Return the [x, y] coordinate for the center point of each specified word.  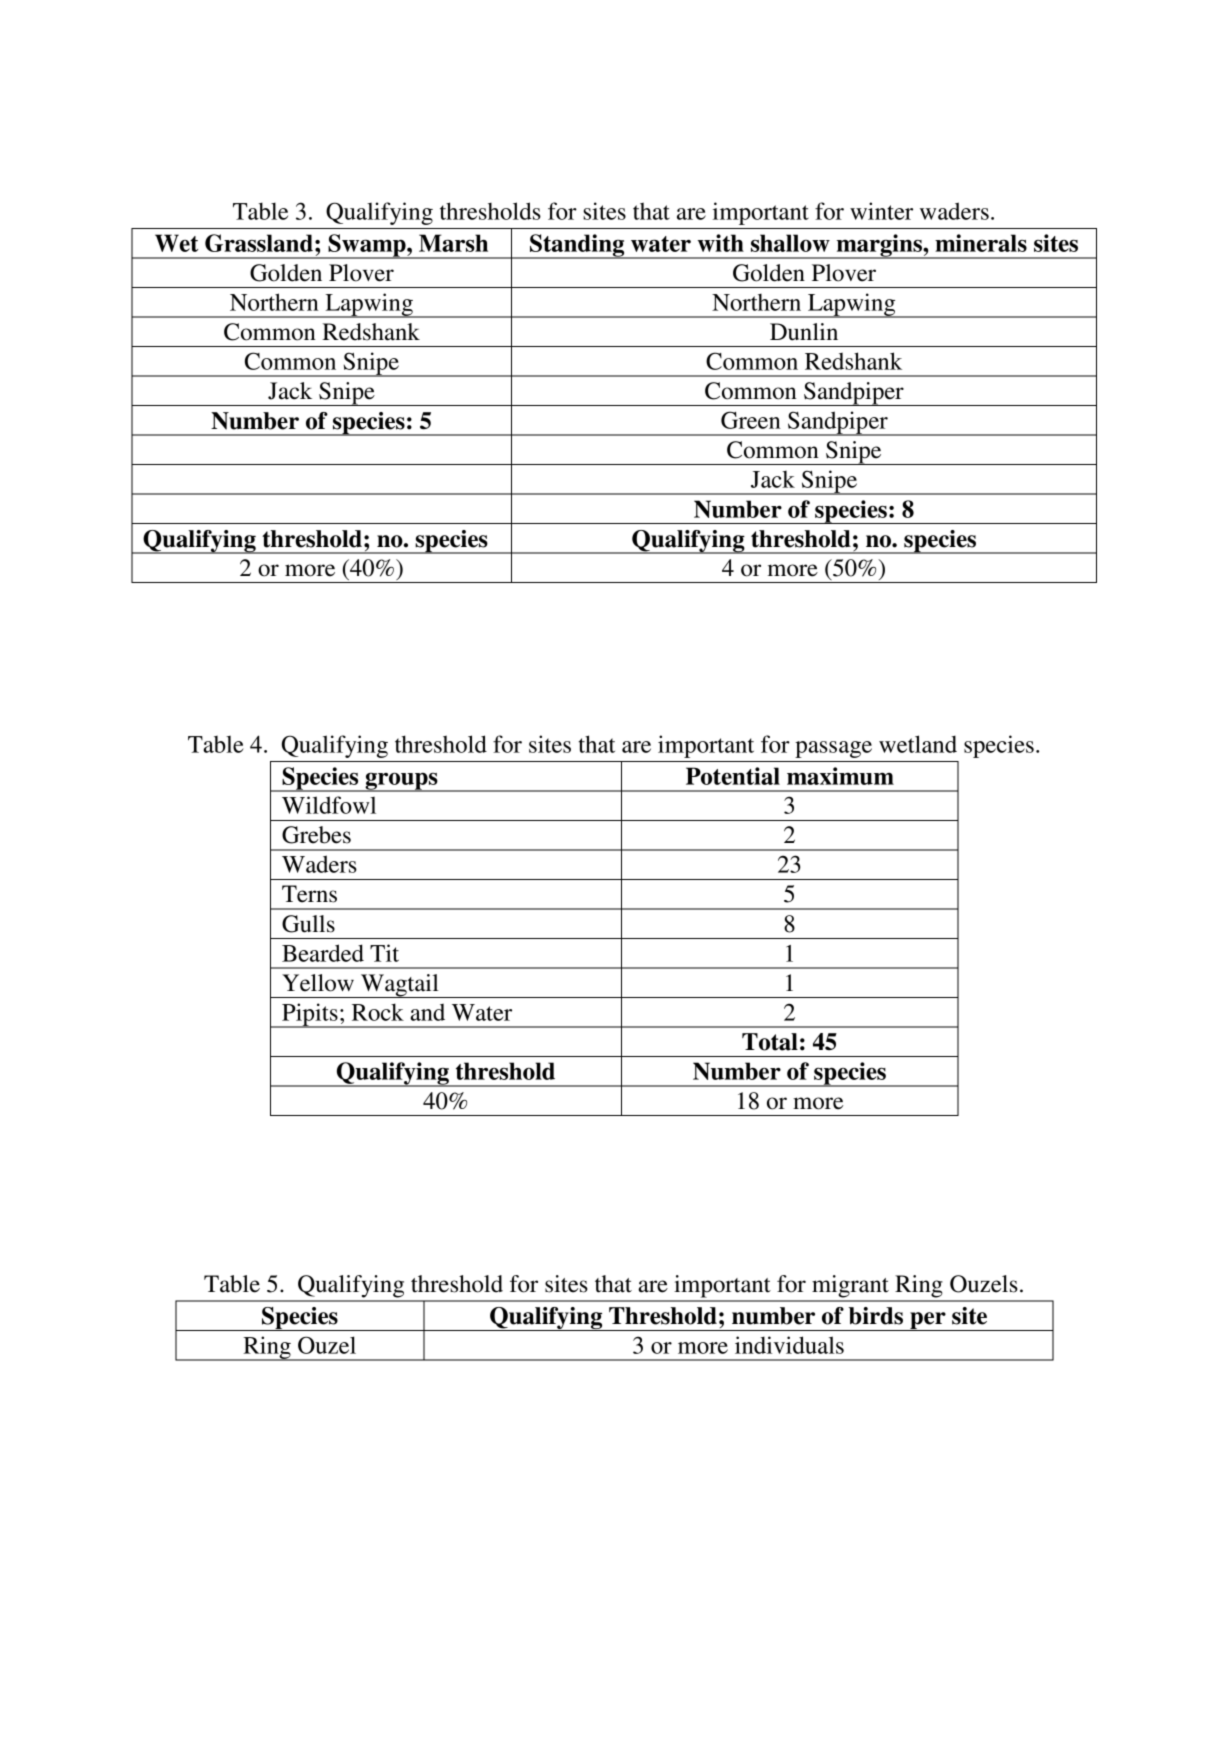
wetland [918, 744]
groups [401, 782]
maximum [840, 776]
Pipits [310, 1015]
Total [770, 1042]
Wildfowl [329, 805]
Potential [733, 776]
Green [751, 420]
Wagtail [400, 986]
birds [876, 1316]
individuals [789, 1345]
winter [881, 211]
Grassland [259, 243]
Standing [577, 246]
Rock [378, 1012]
